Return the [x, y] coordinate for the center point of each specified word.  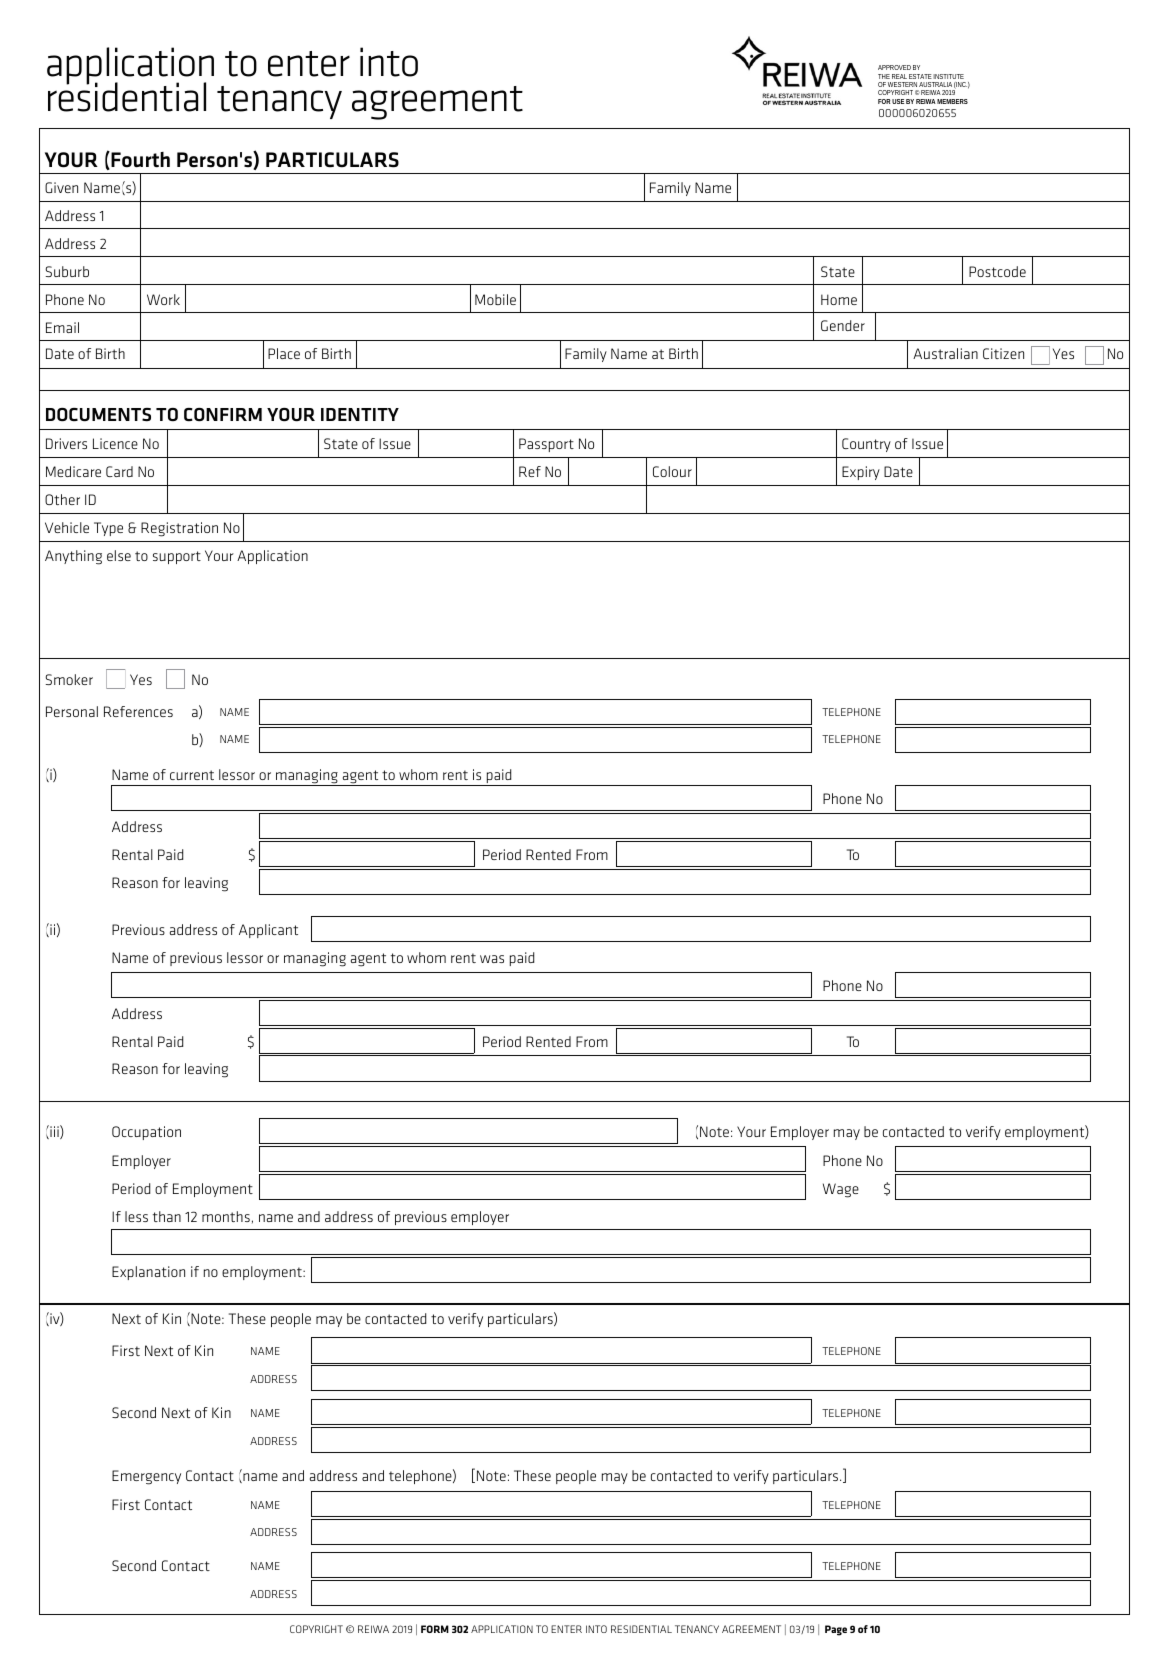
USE [898, 101]
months [226, 1216]
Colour [672, 471]
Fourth [139, 160]
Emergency [146, 1477]
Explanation [148, 1273]
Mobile [495, 299]
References [138, 711]
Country [866, 445]
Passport [546, 445]
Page [836, 1630]
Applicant [268, 931]
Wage [841, 1190]
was [492, 959]
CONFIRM [223, 414]
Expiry [861, 473]
